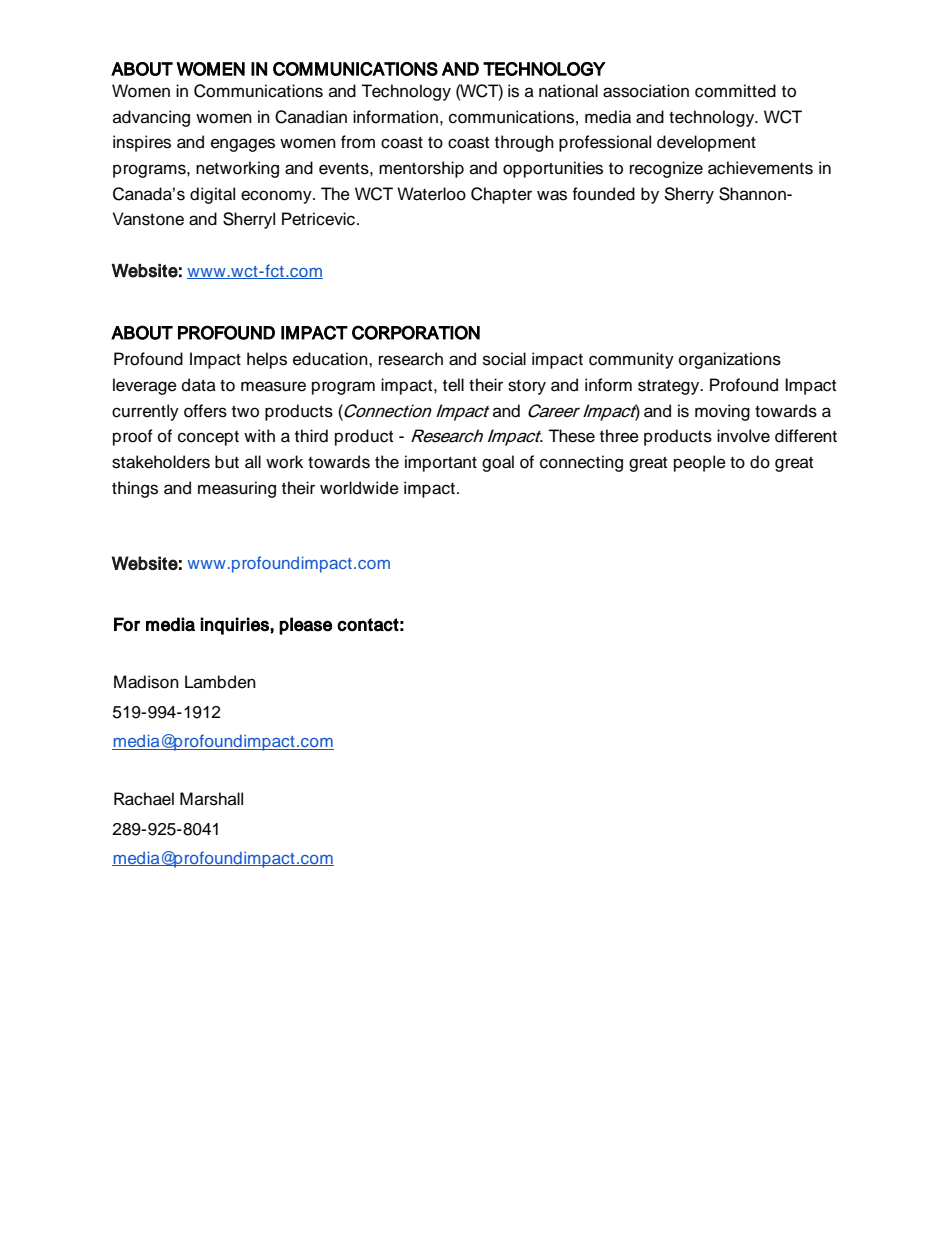 Image resolution: width=952 pixels, height=1233 pixels. What do you see at coordinates (151, 118) in the screenshot?
I see `advancing` at bounding box center [151, 118].
